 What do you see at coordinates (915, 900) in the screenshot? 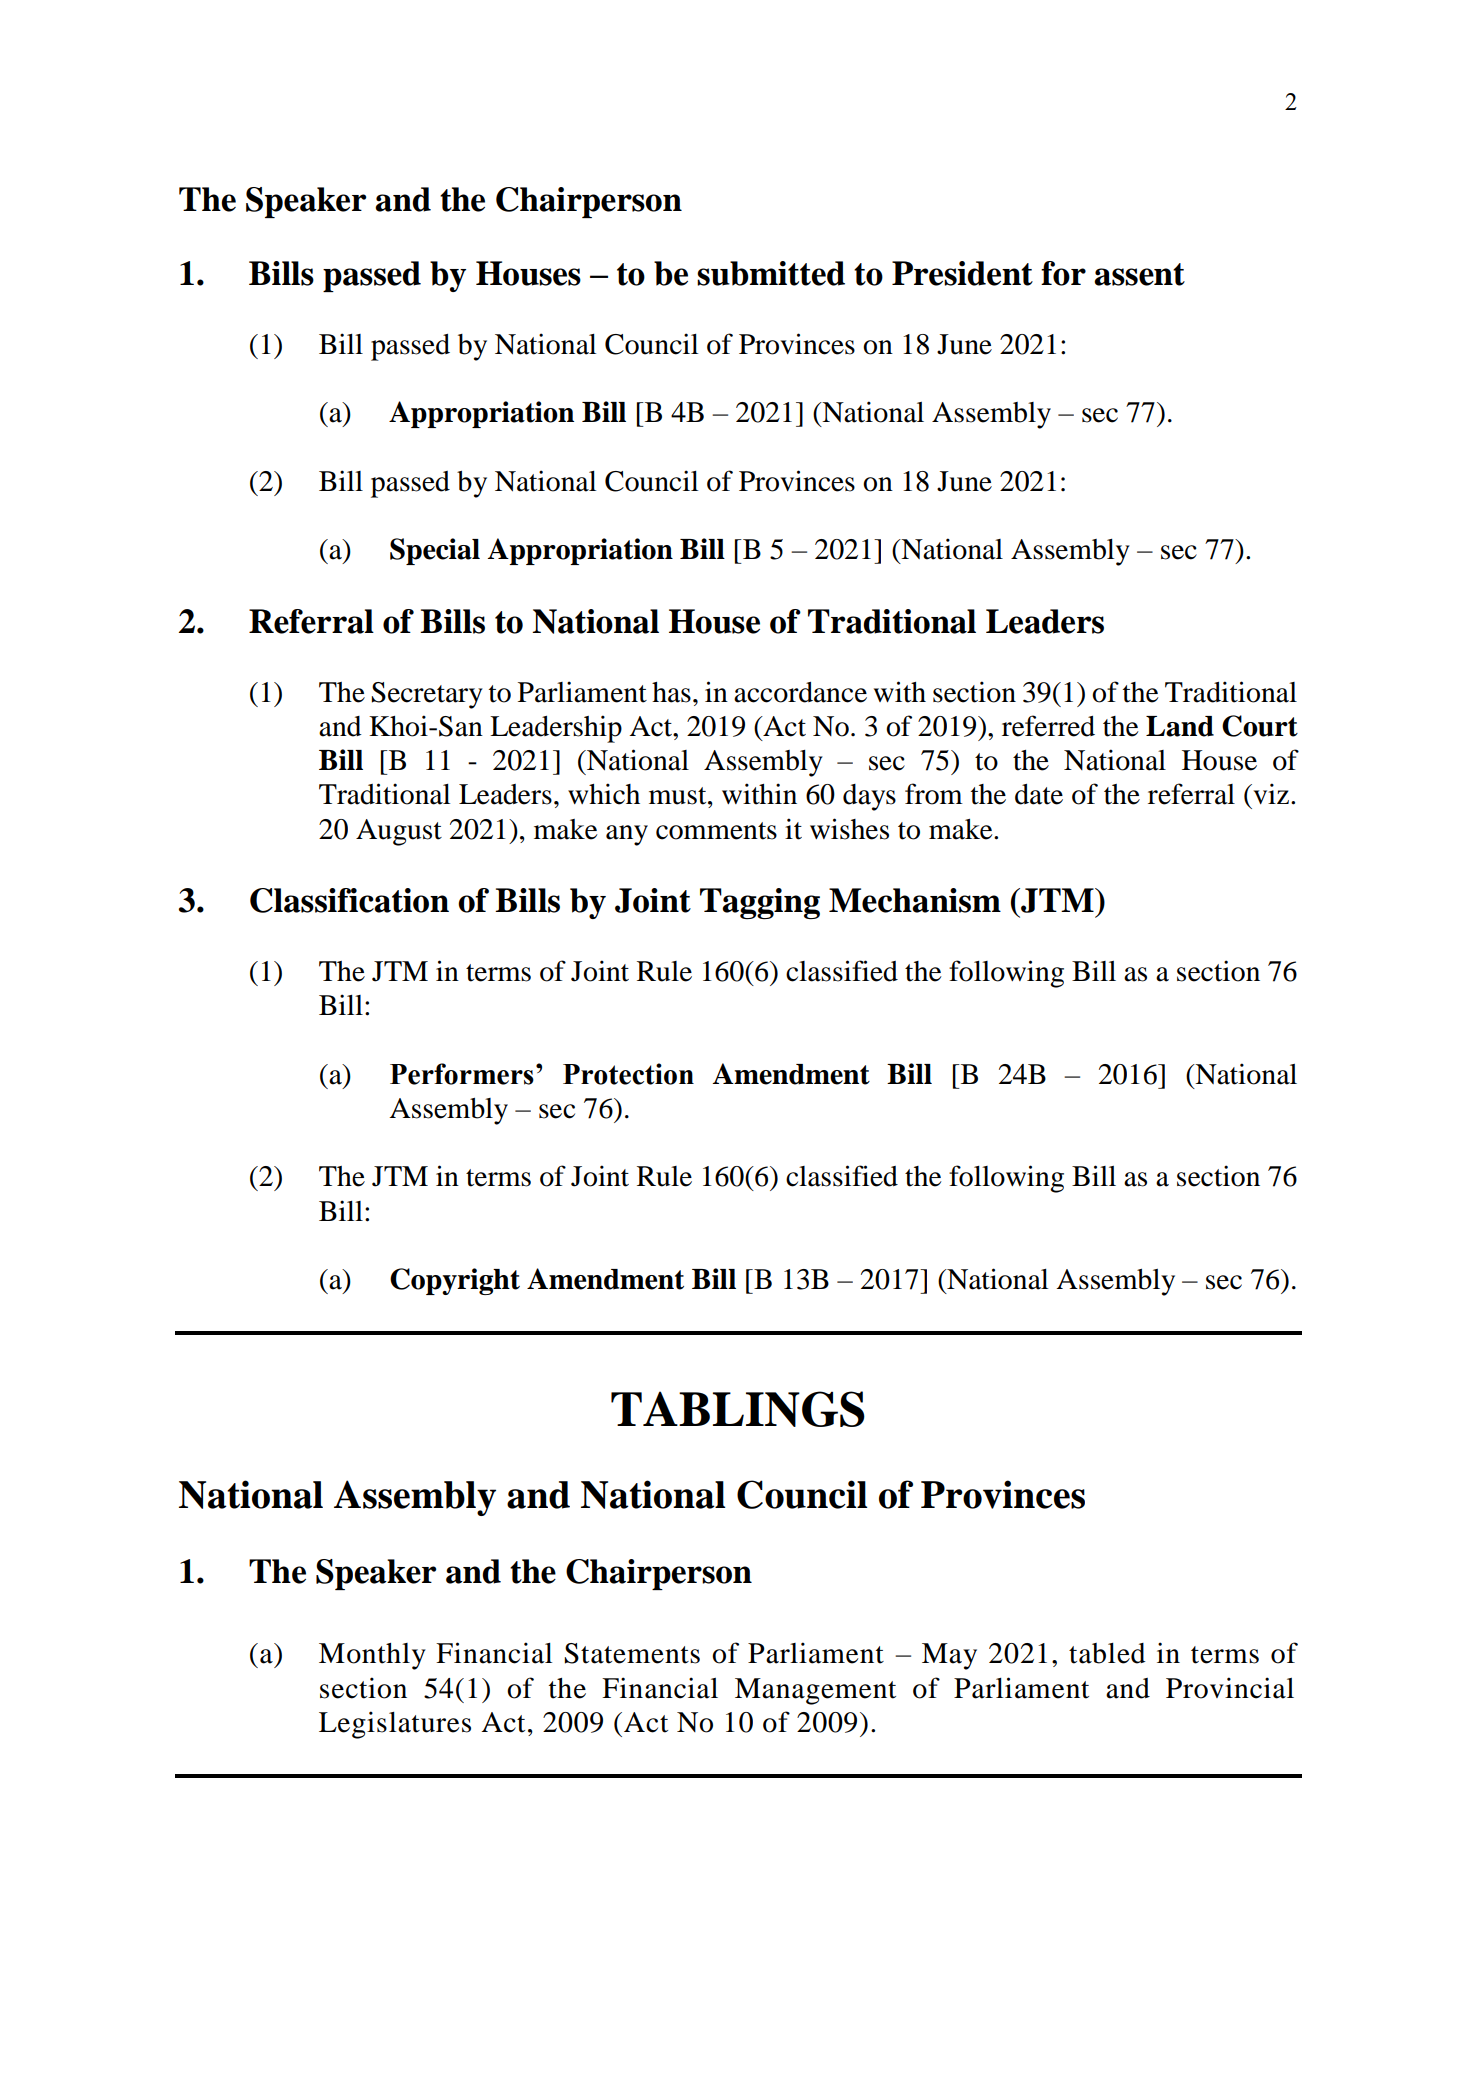
I see `Mechanism` at bounding box center [915, 900].
